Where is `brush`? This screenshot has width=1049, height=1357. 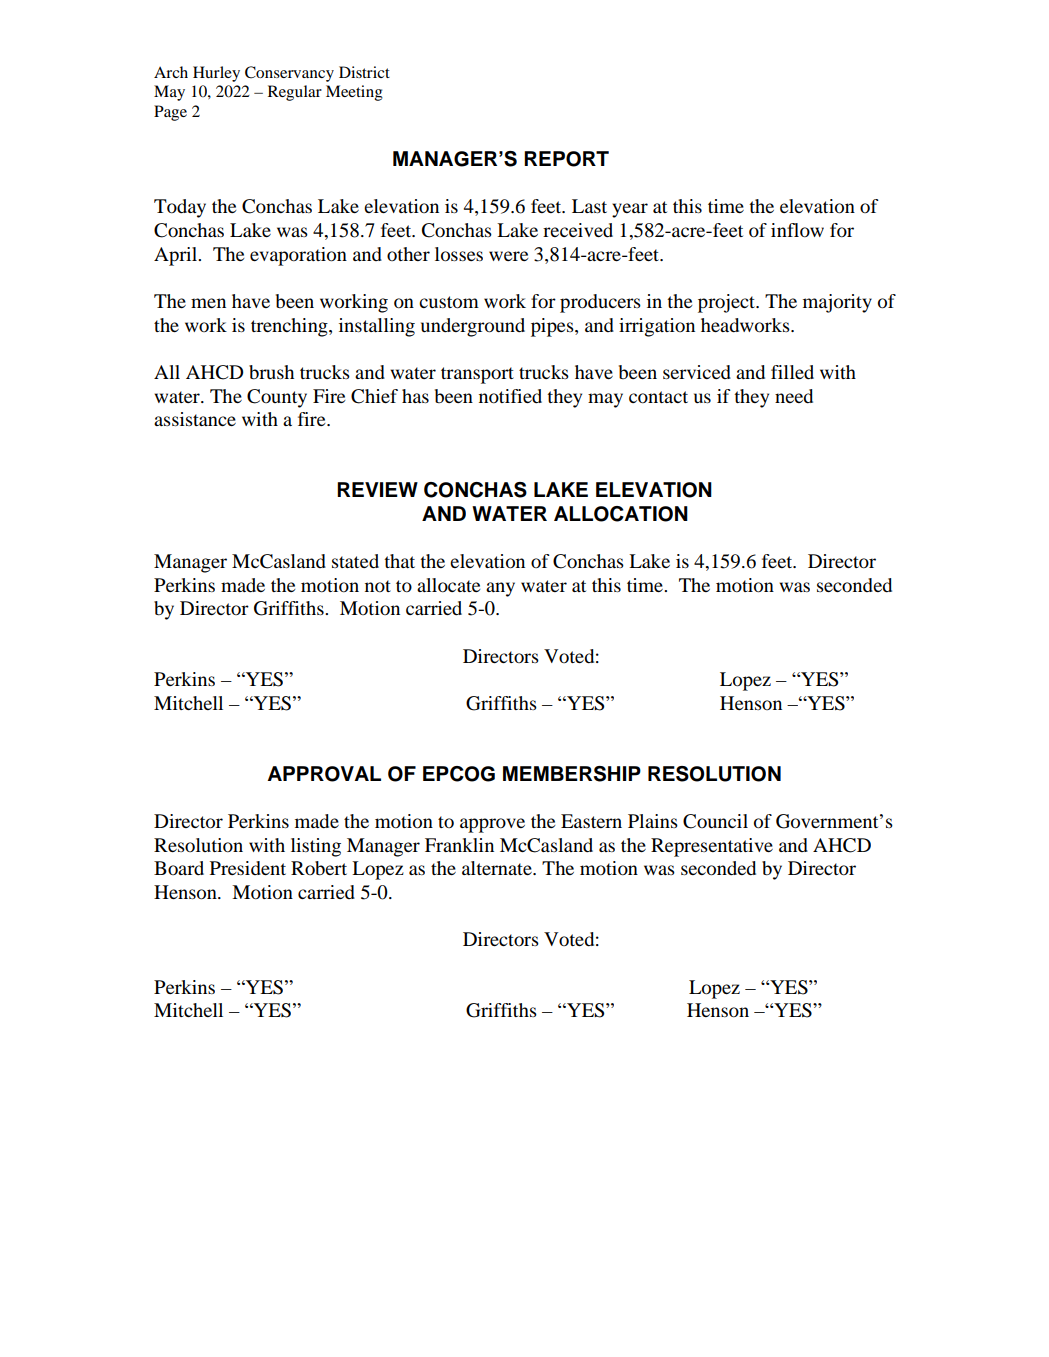
brush is located at coordinates (271, 372).
